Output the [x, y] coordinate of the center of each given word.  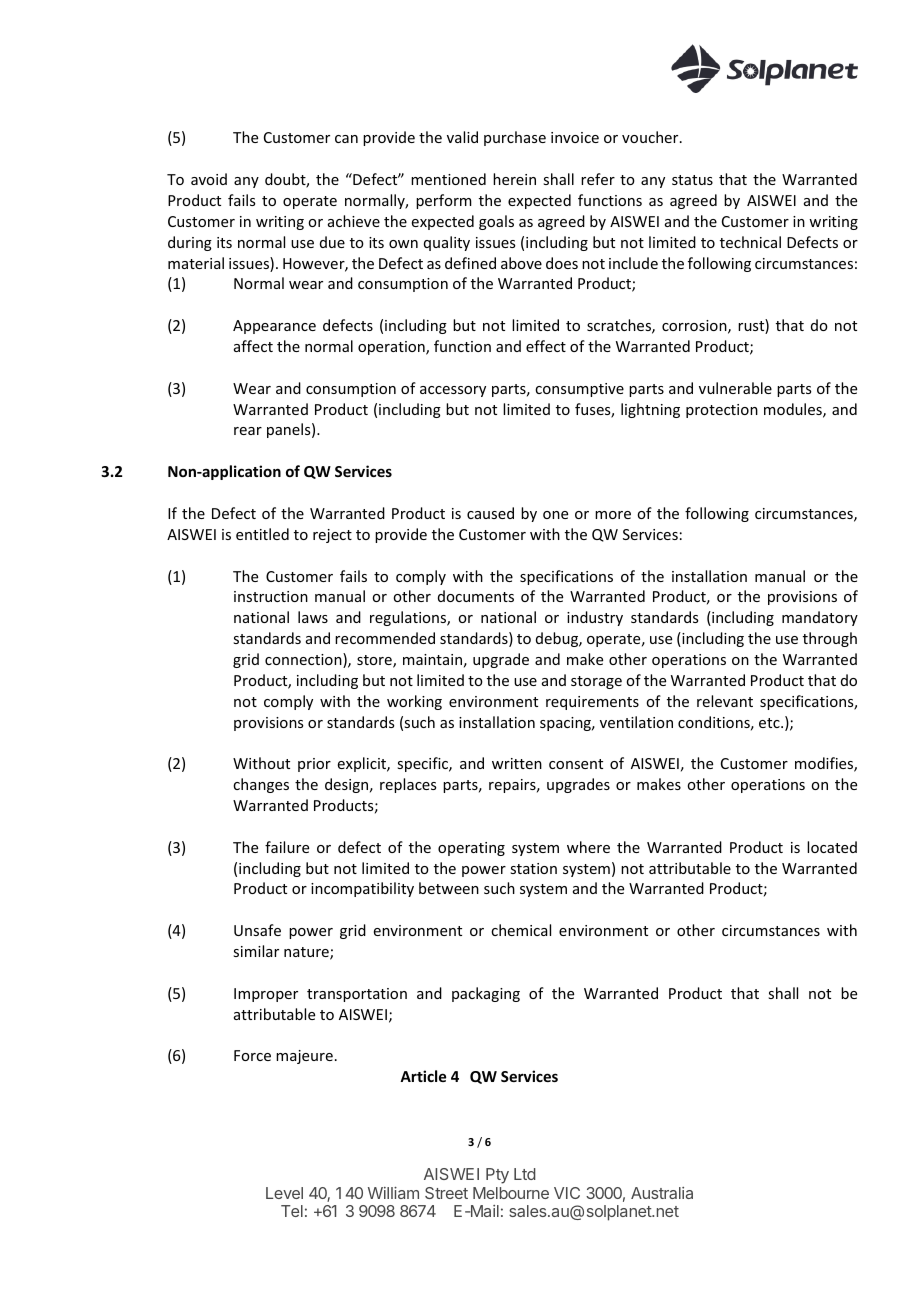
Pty [497, 1176]
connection [304, 660]
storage [596, 682]
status [692, 180]
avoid [209, 179]
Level [284, 1193]
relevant [725, 701]
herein [514, 179]
